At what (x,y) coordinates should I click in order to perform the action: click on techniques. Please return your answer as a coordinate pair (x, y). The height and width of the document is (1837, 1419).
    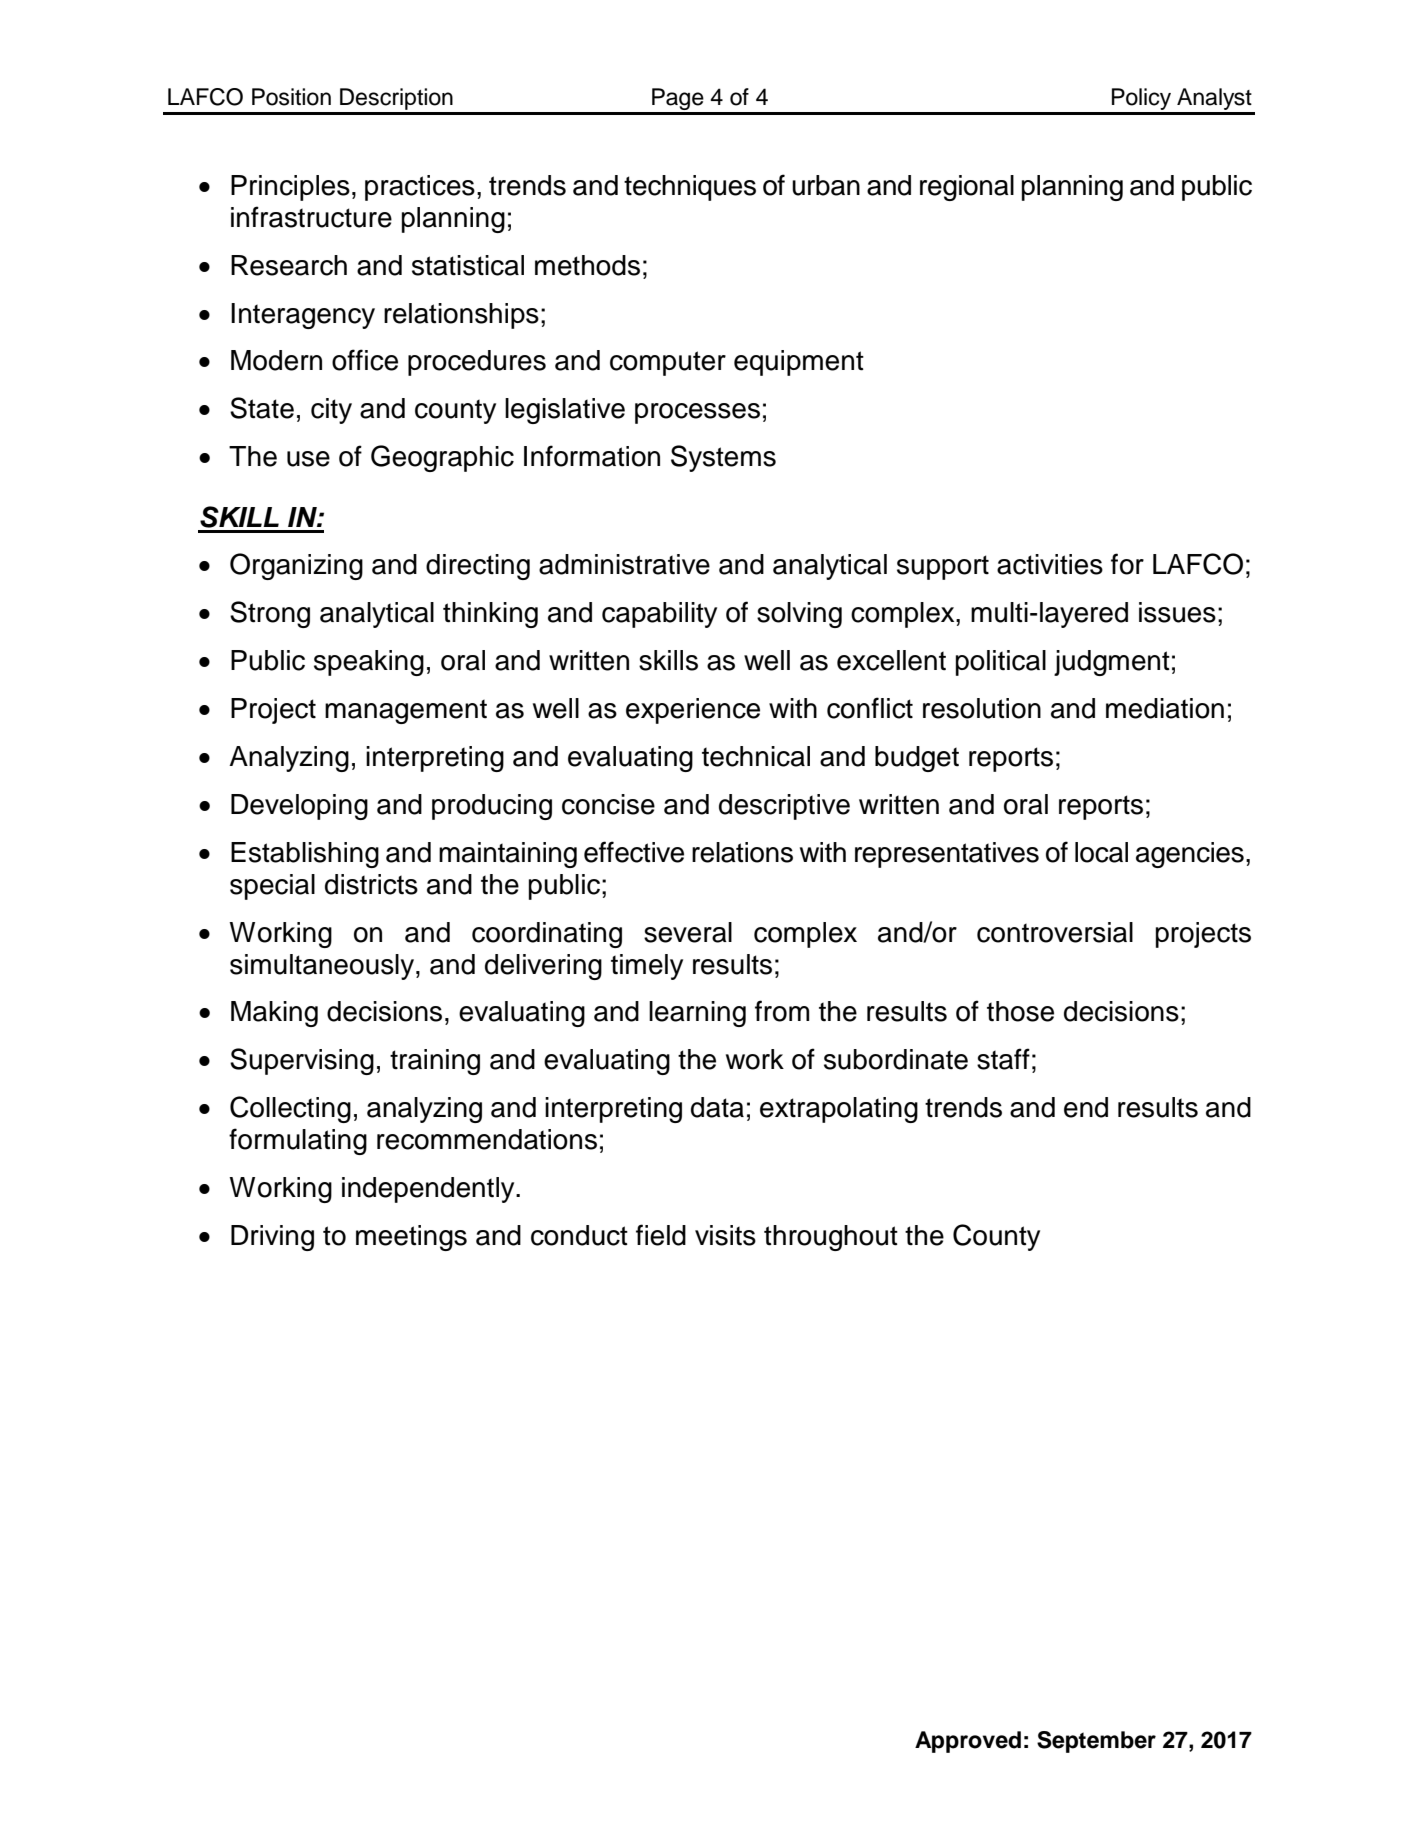
    Looking at the image, I should click on (690, 188).
